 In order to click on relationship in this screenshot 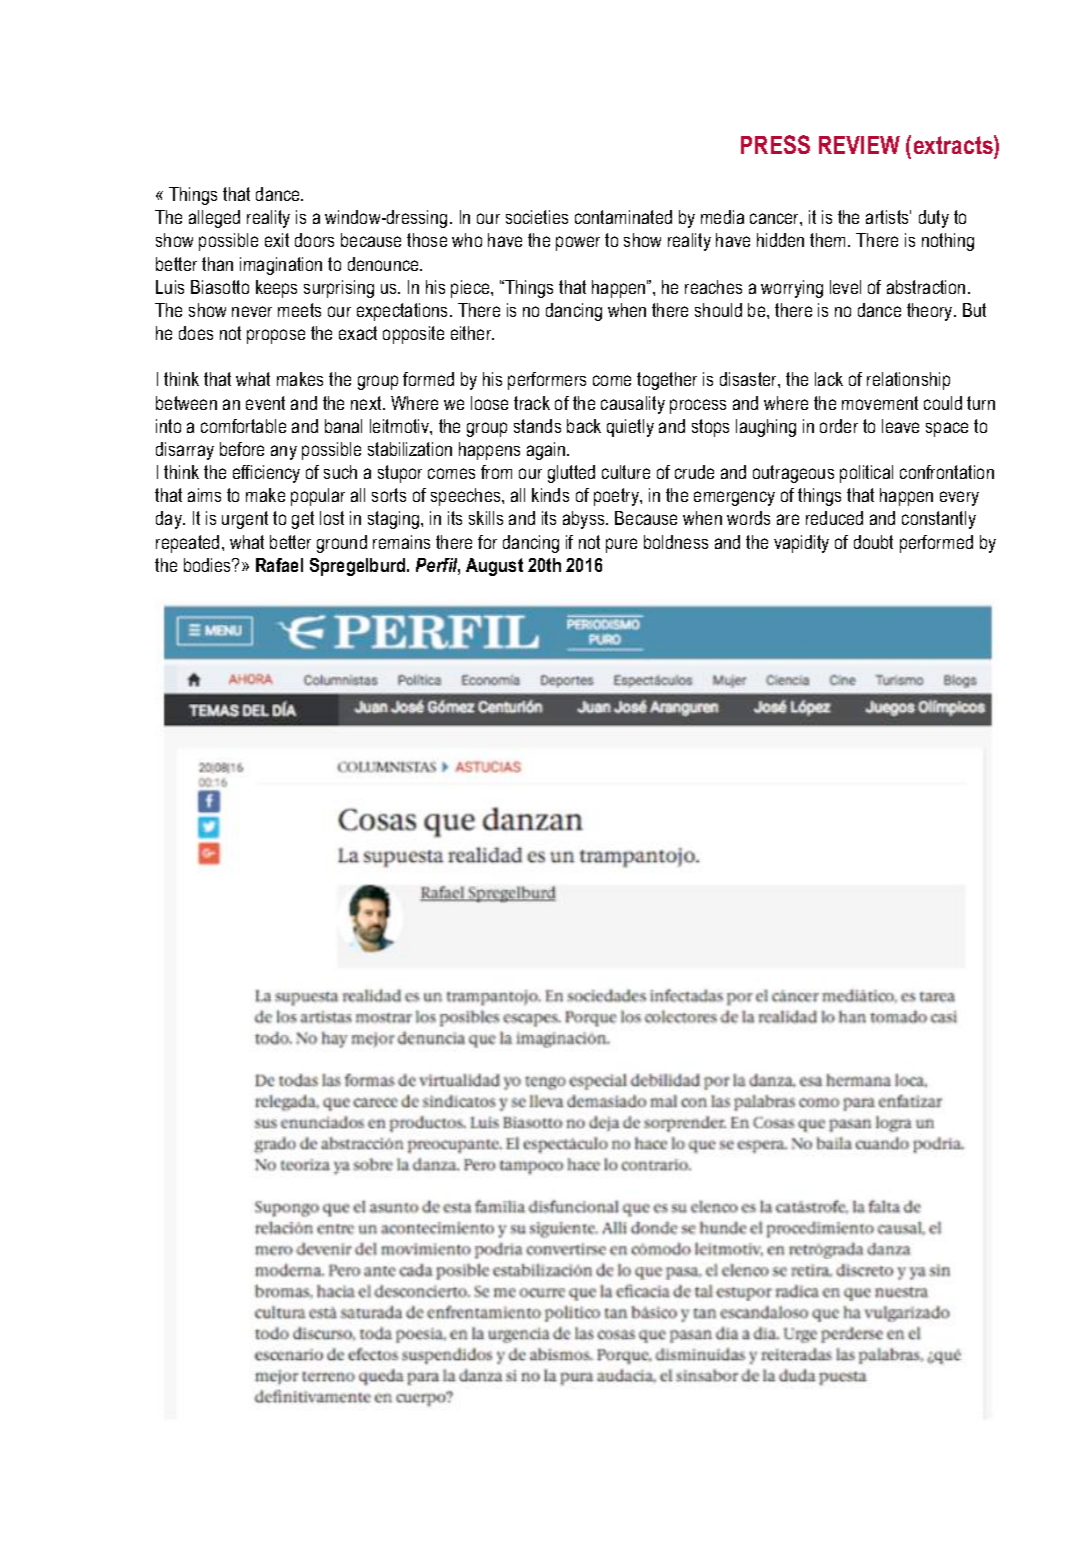, I will do `click(908, 381)`.
